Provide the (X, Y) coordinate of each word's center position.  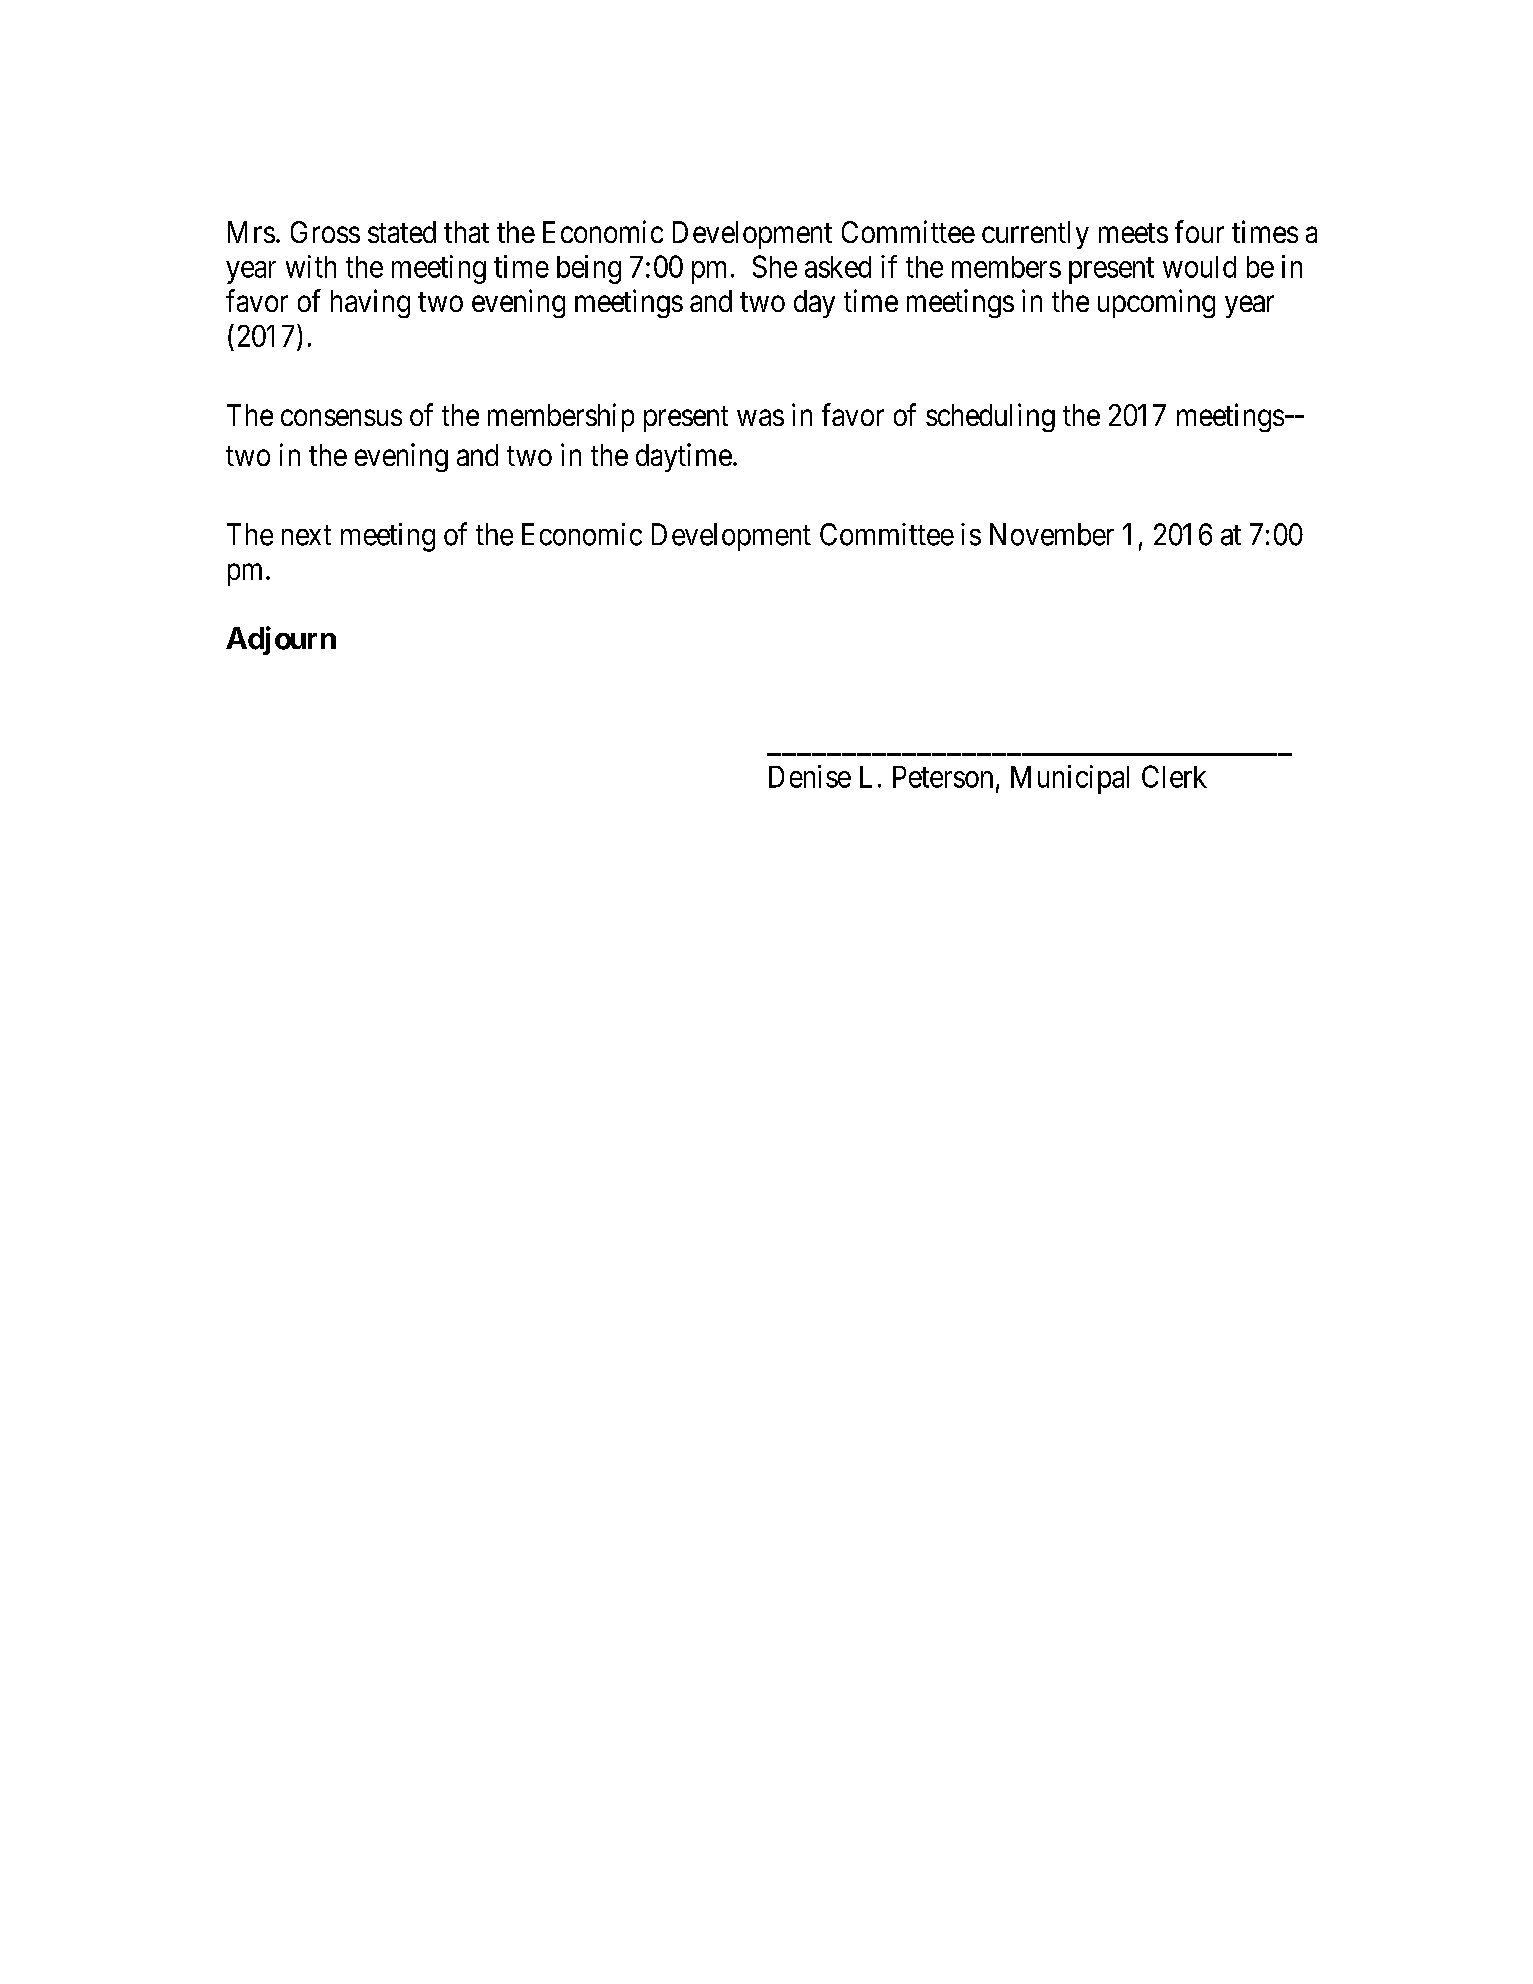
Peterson (943, 777)
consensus (341, 418)
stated (402, 232)
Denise (810, 776)
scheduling (990, 417)
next (306, 535)
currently (1035, 235)
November (1052, 534)
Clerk (1174, 776)
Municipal (1070, 779)
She (775, 266)
